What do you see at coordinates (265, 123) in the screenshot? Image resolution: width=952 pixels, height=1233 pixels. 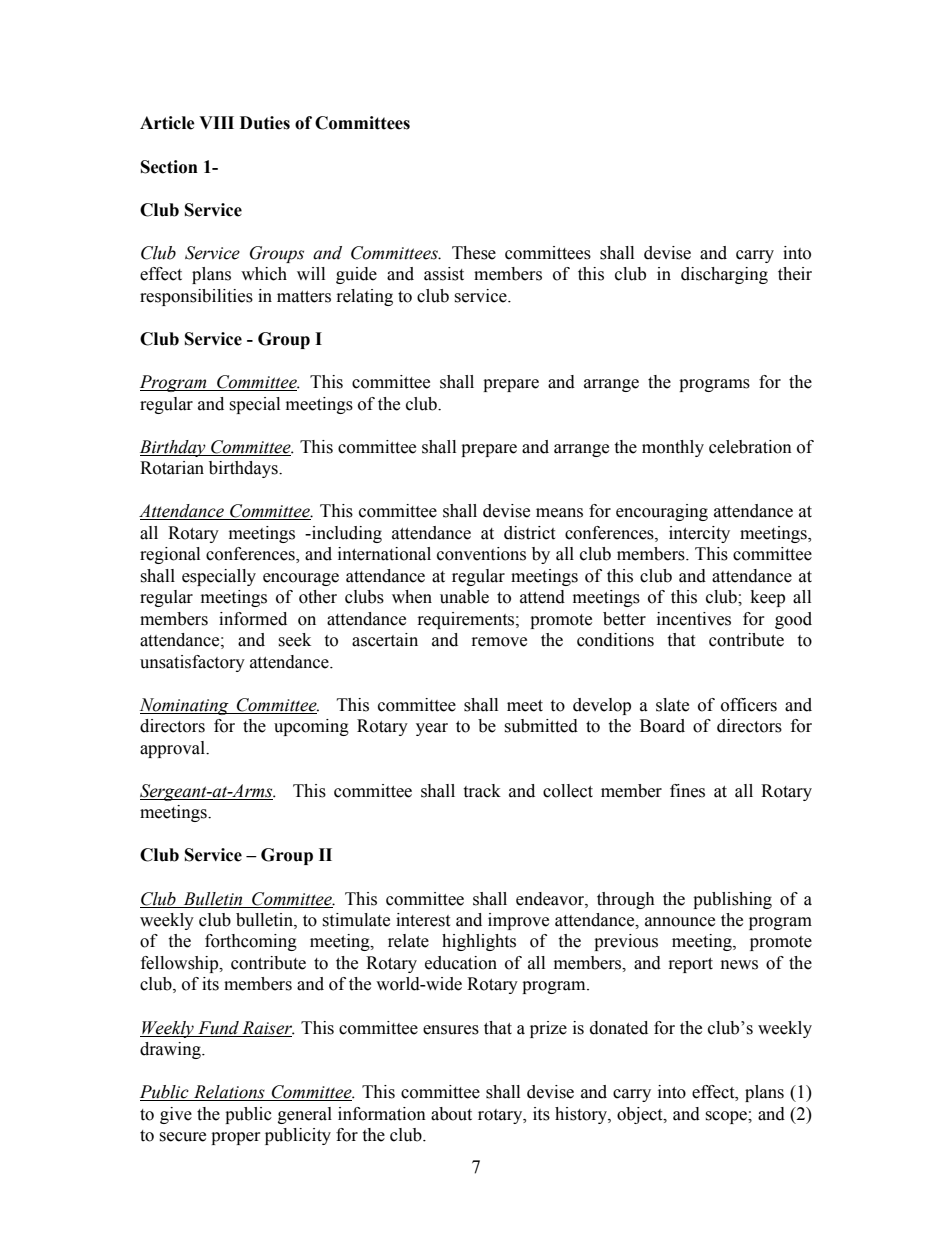 I see `Duties` at bounding box center [265, 123].
